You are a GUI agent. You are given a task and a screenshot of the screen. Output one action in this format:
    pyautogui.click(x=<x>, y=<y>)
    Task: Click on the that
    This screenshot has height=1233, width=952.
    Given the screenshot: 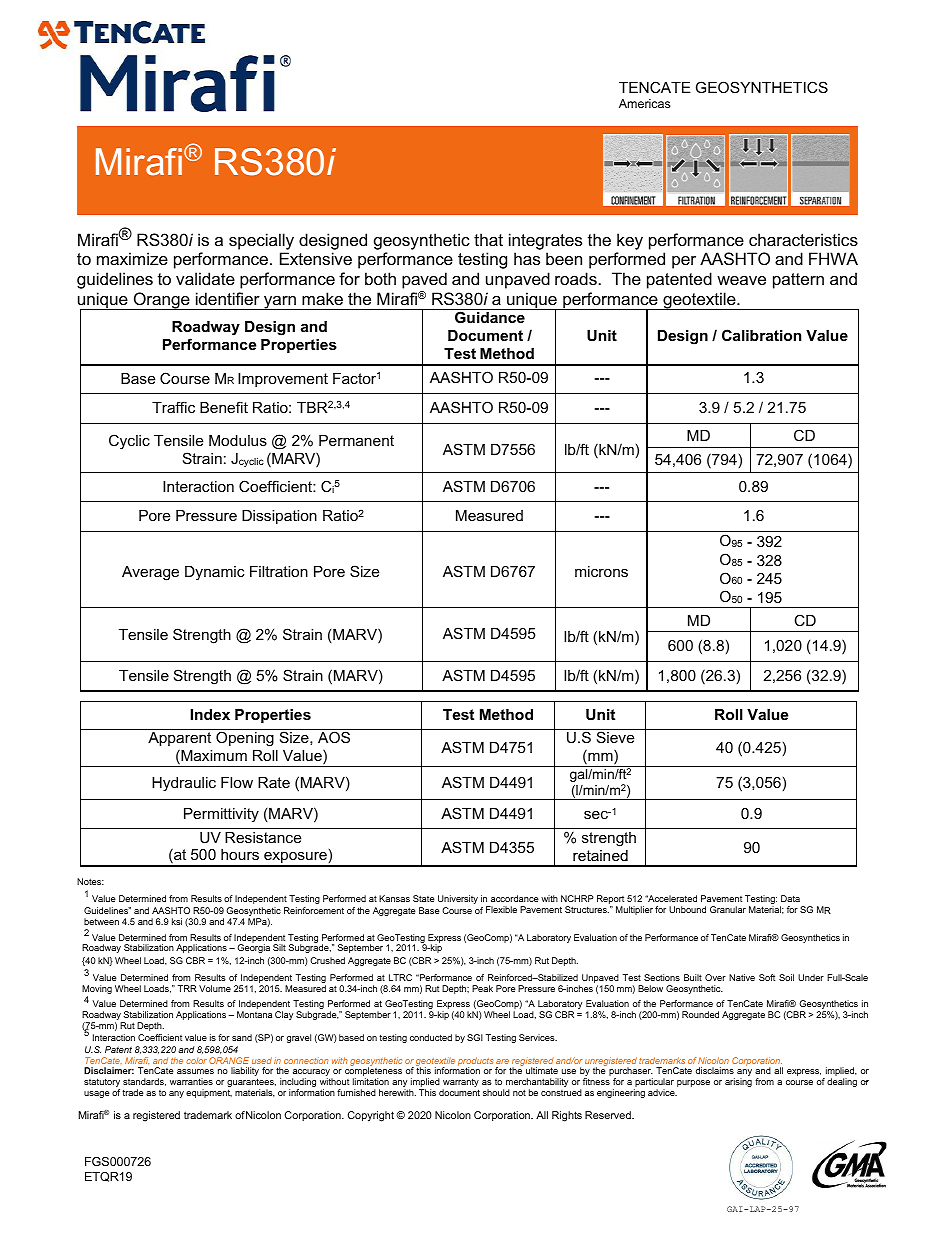 What is the action you would take?
    pyautogui.click(x=488, y=239)
